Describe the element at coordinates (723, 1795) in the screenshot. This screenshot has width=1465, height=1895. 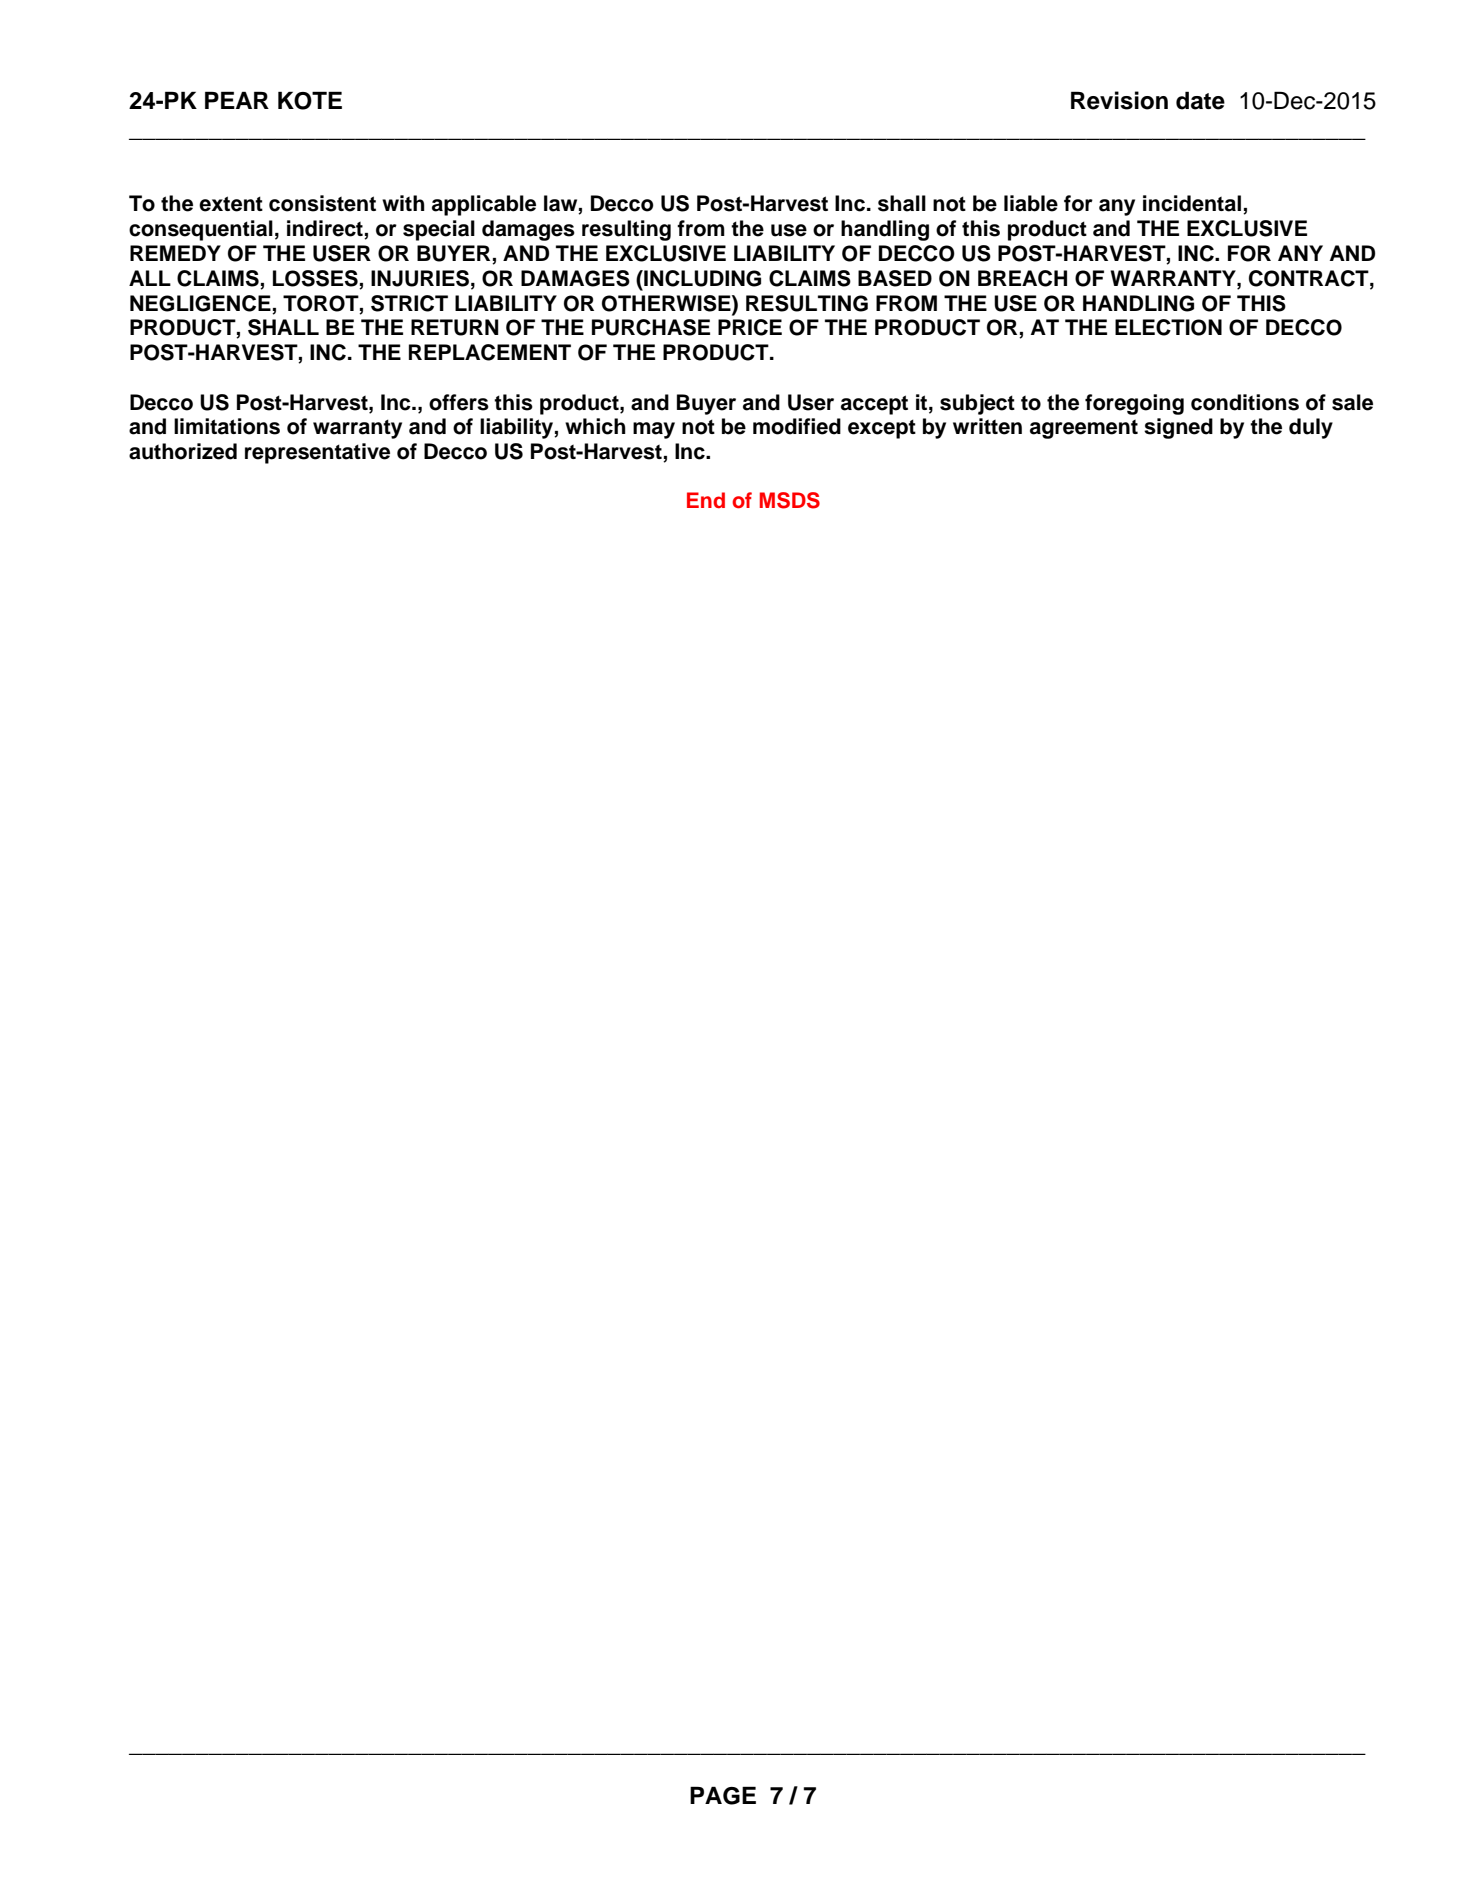
I see `PAGE` at that location.
